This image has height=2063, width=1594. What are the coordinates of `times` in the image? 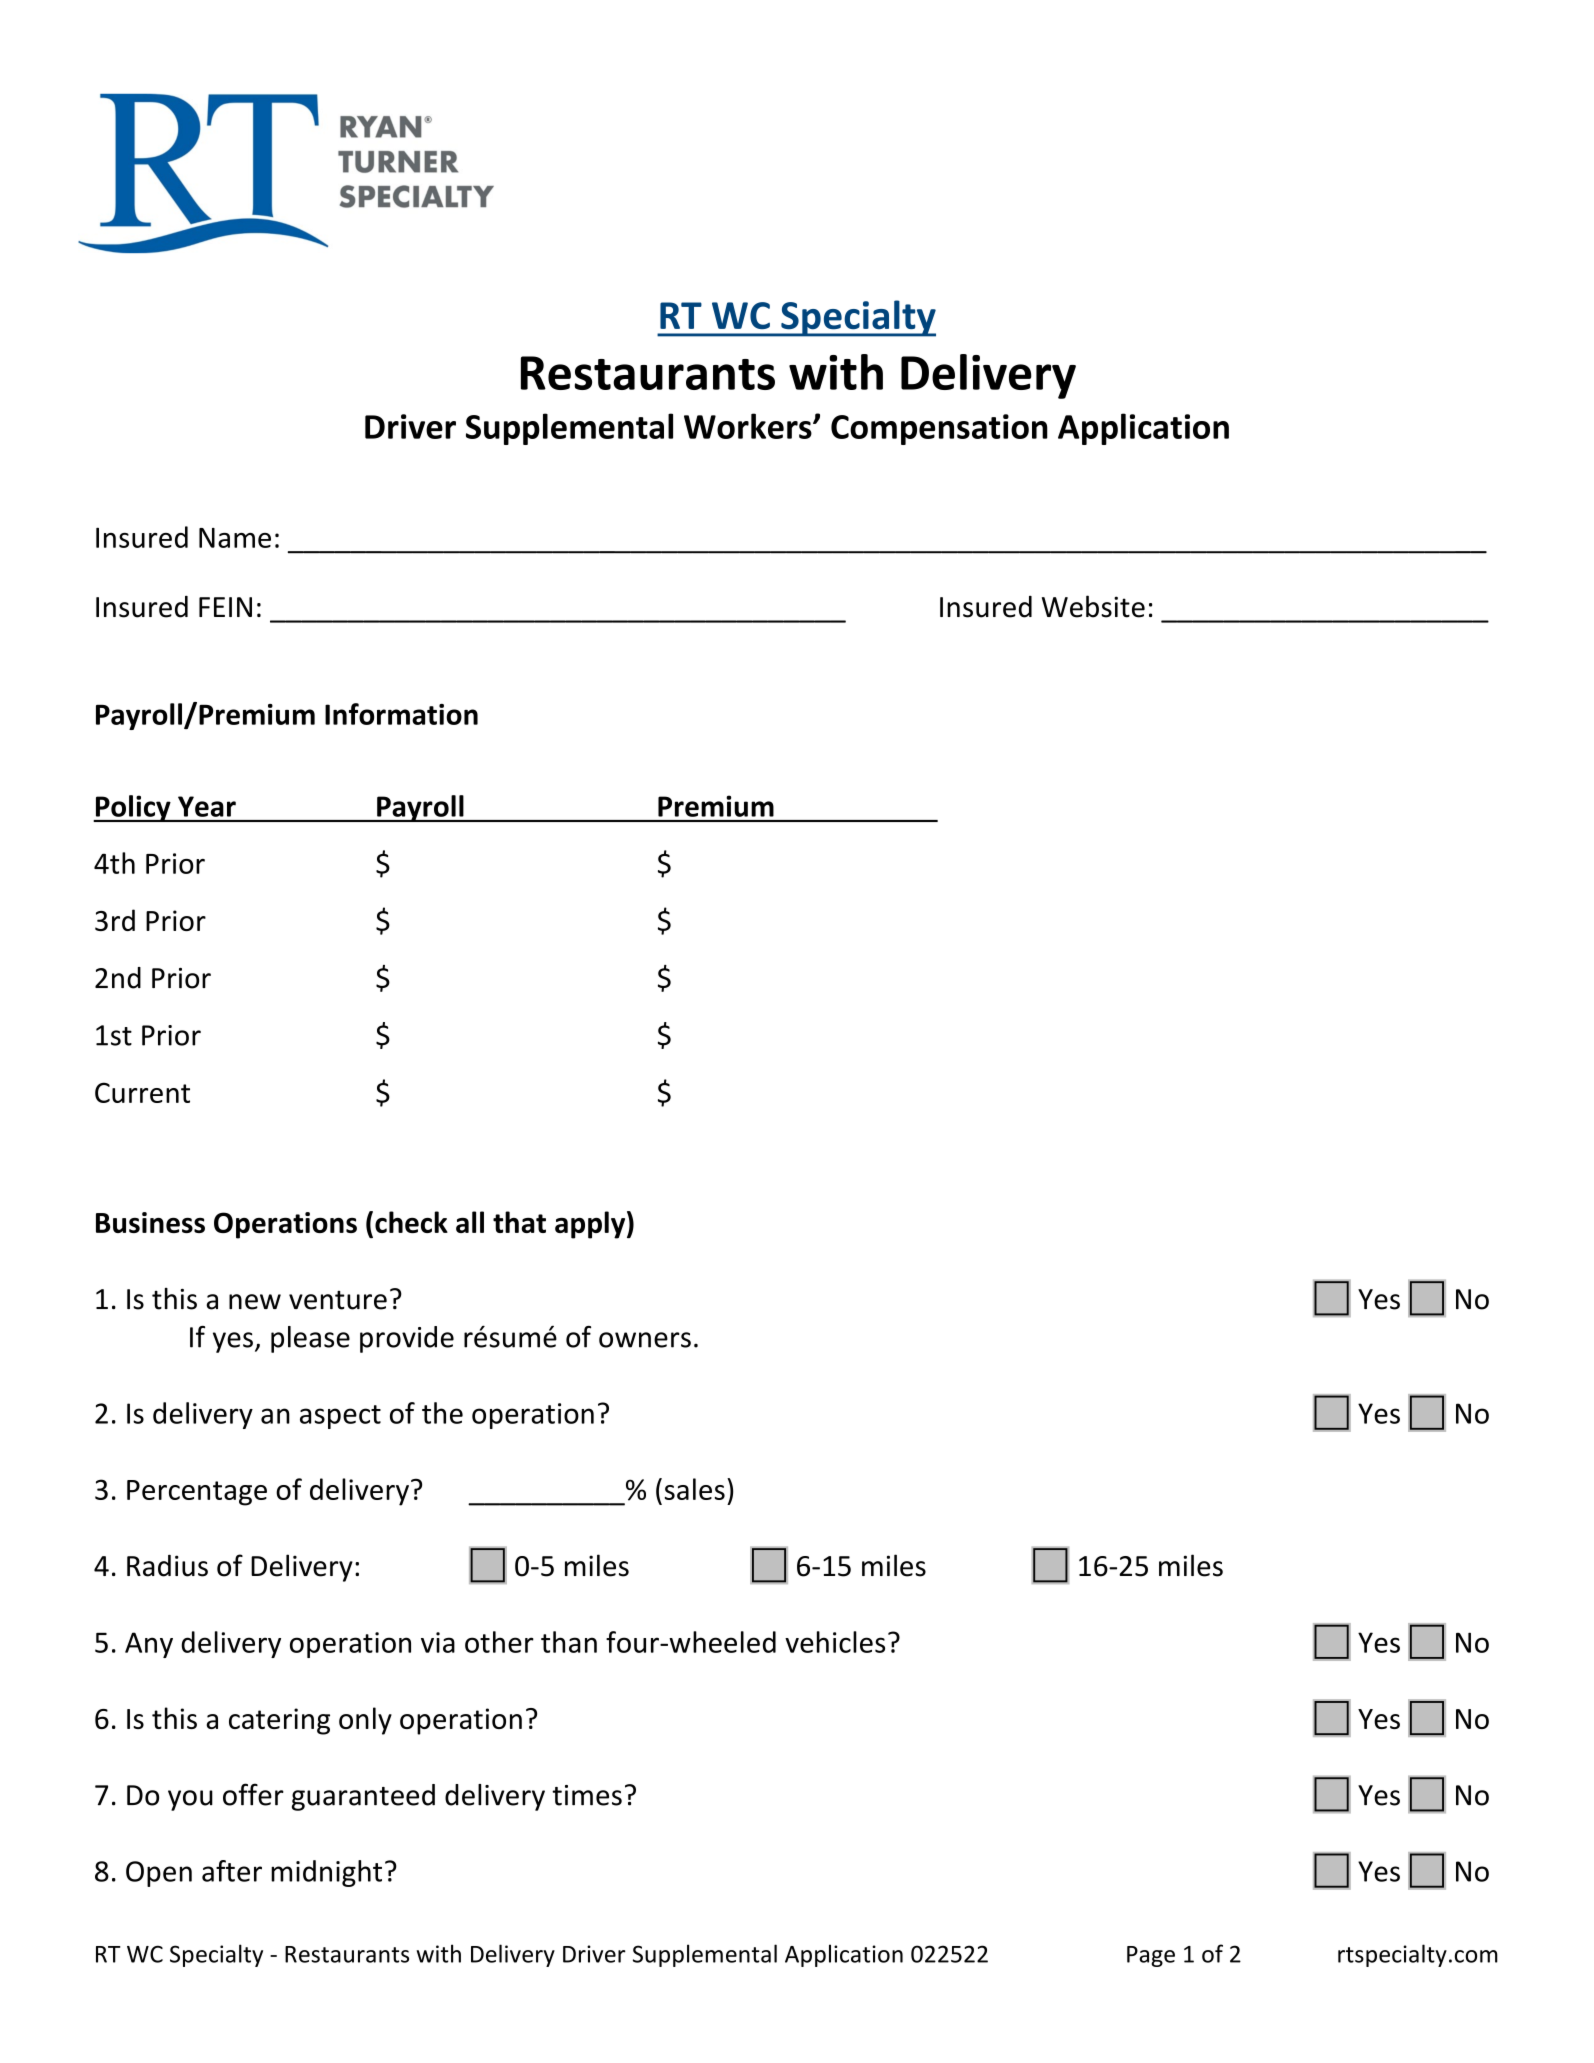 It's located at (587, 1795).
